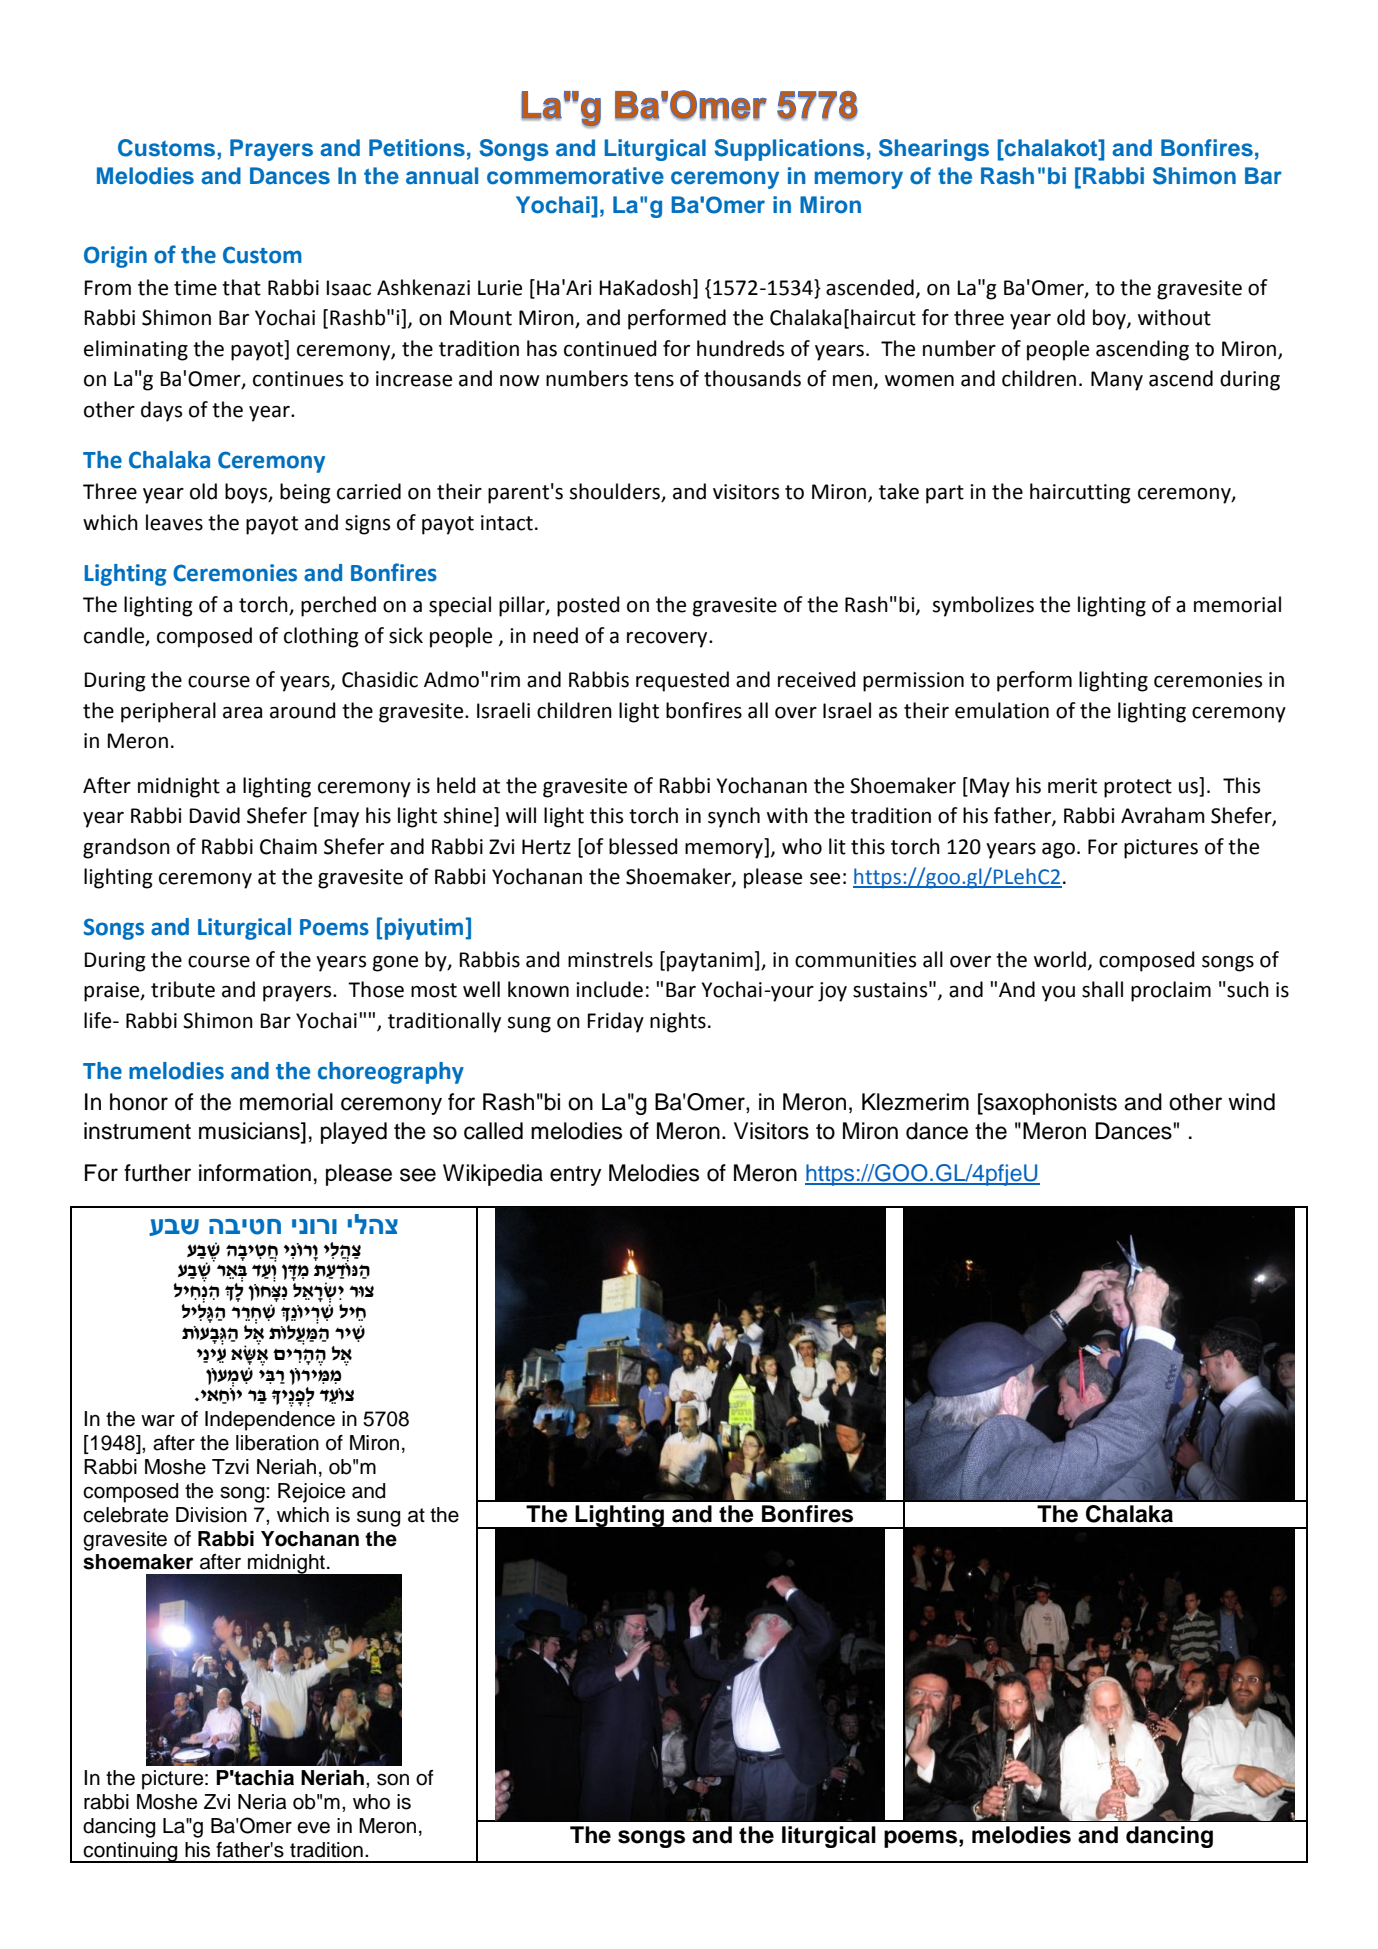  I want to click on wind, so click(1251, 1102).
